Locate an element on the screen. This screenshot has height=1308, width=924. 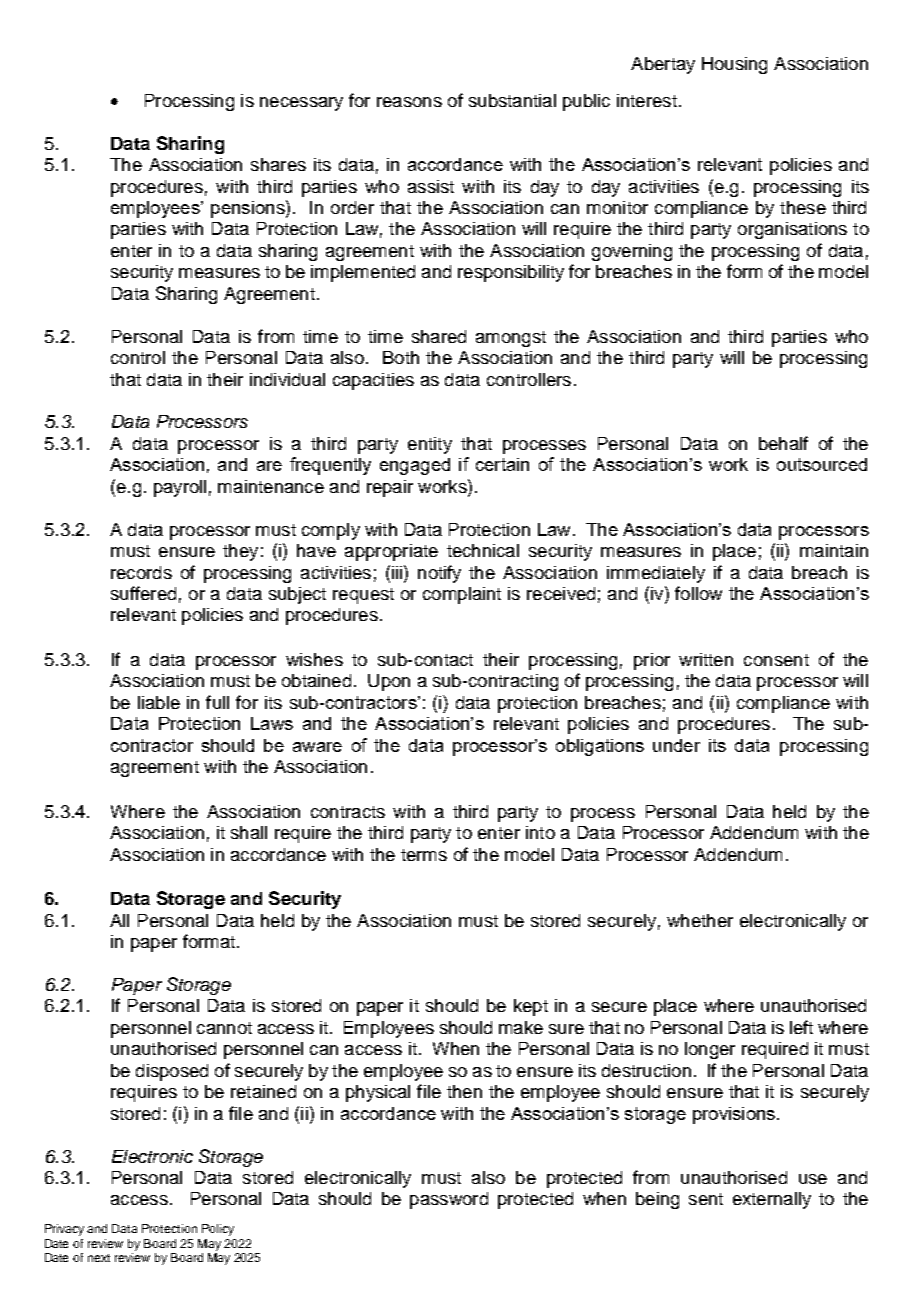
password is located at coordinates (449, 1200).
